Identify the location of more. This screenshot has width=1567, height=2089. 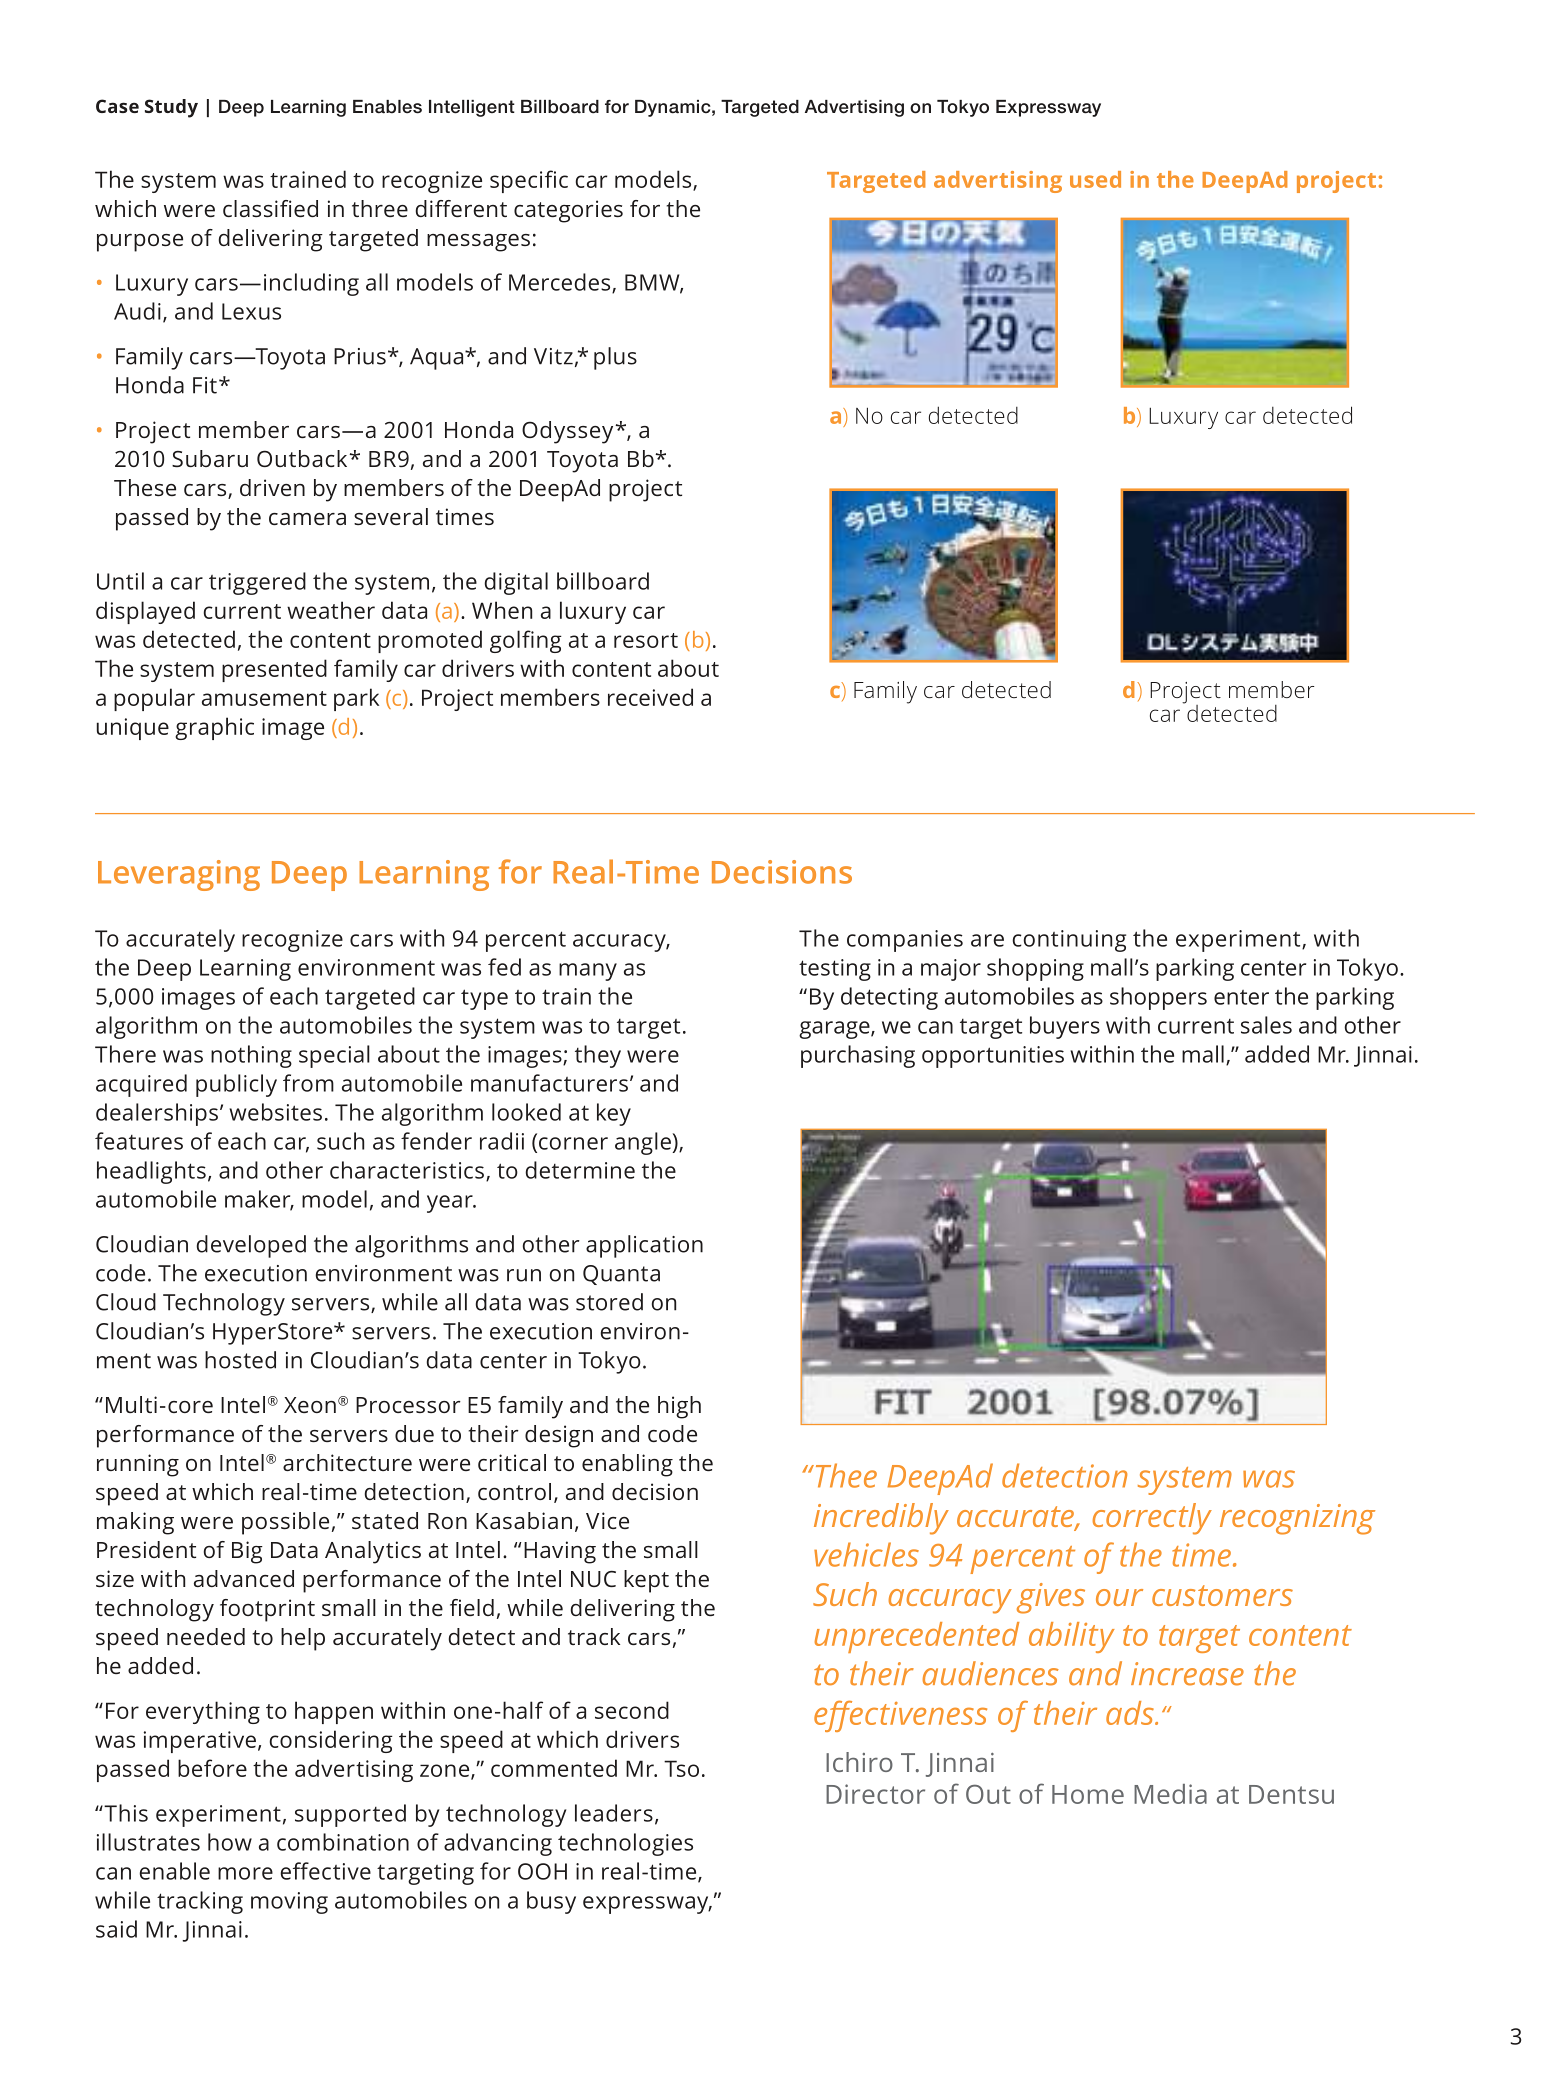
(245, 1873).
